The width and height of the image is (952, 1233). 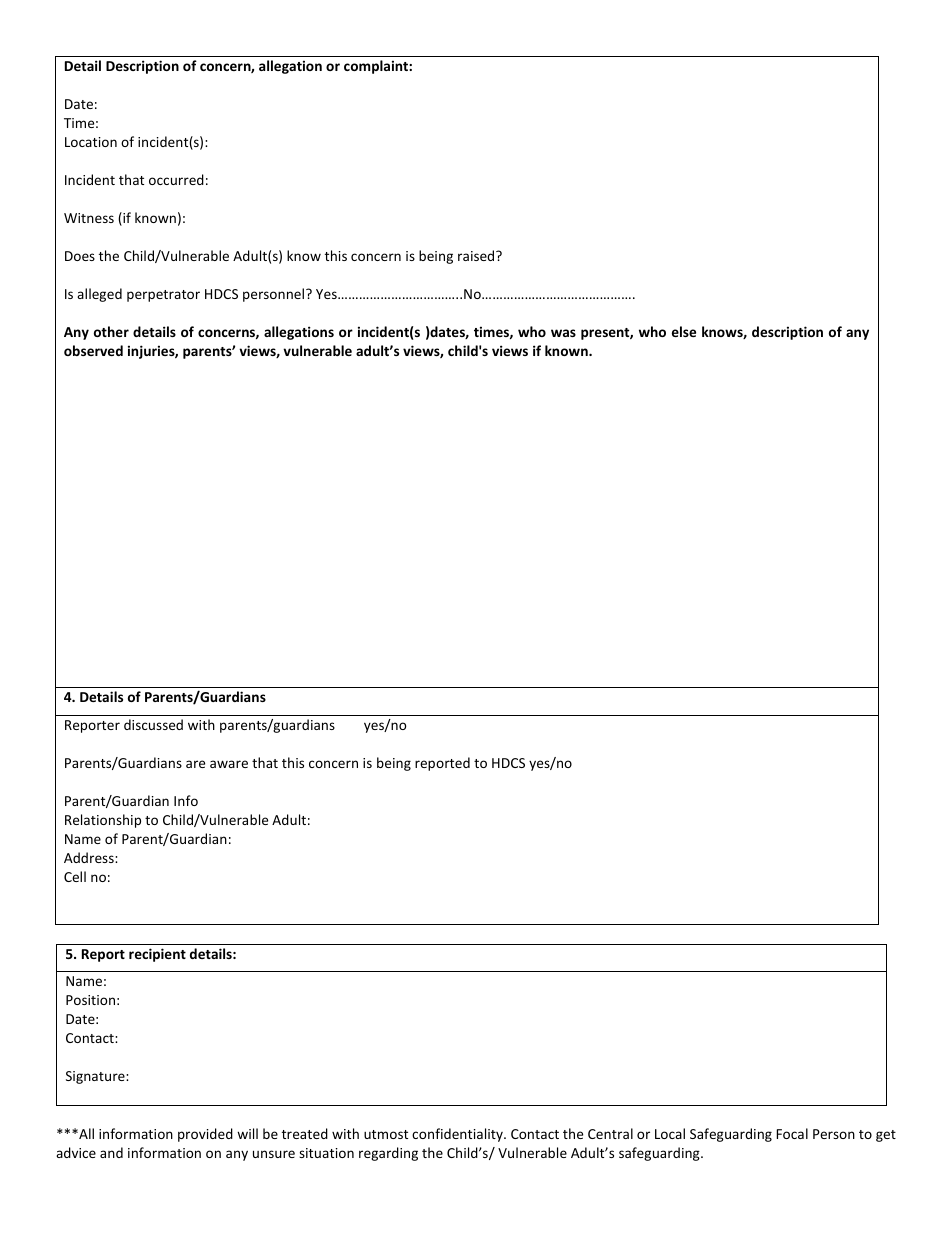 I want to click on raised, so click(x=477, y=255).
